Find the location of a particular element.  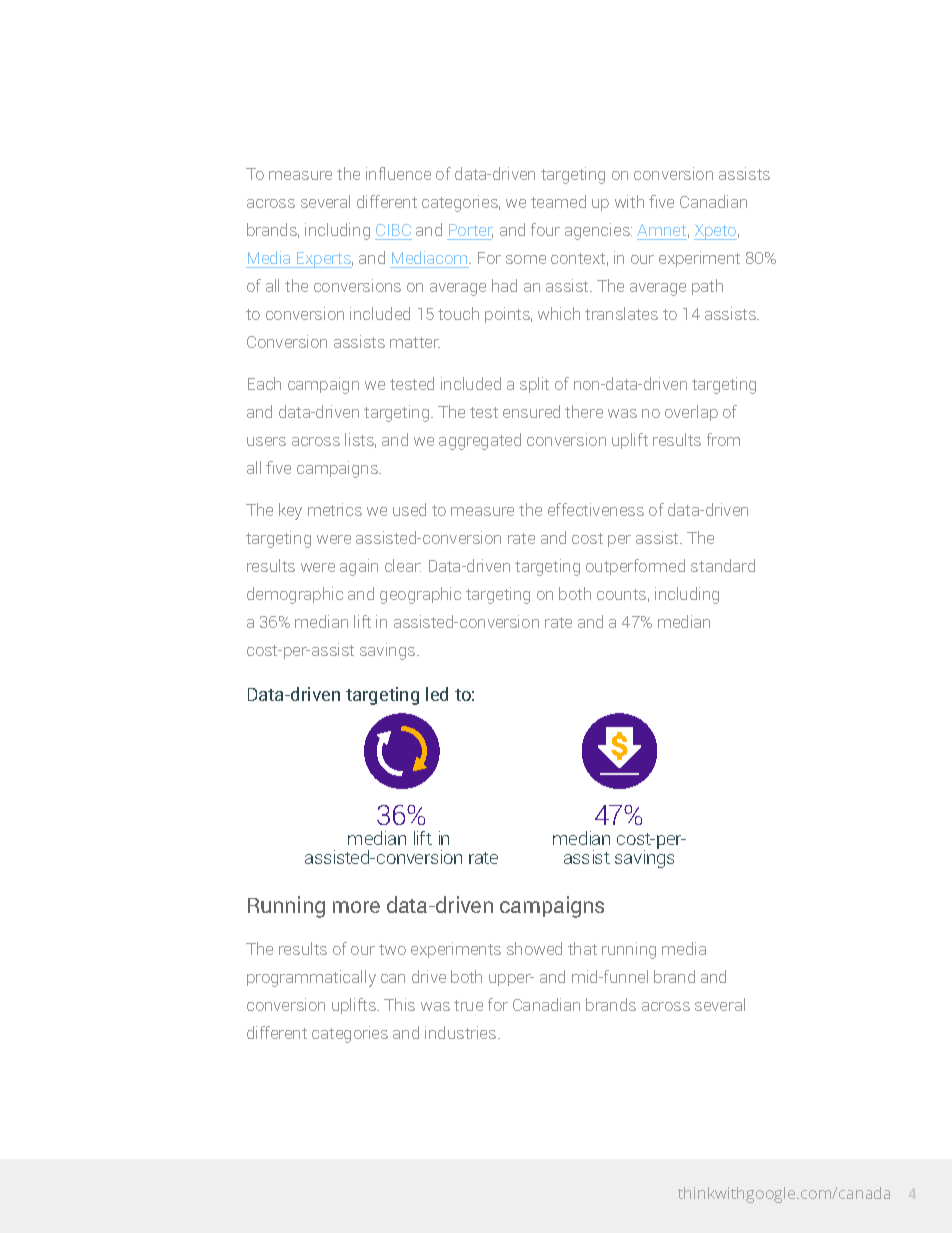

that is located at coordinates (582, 948).
